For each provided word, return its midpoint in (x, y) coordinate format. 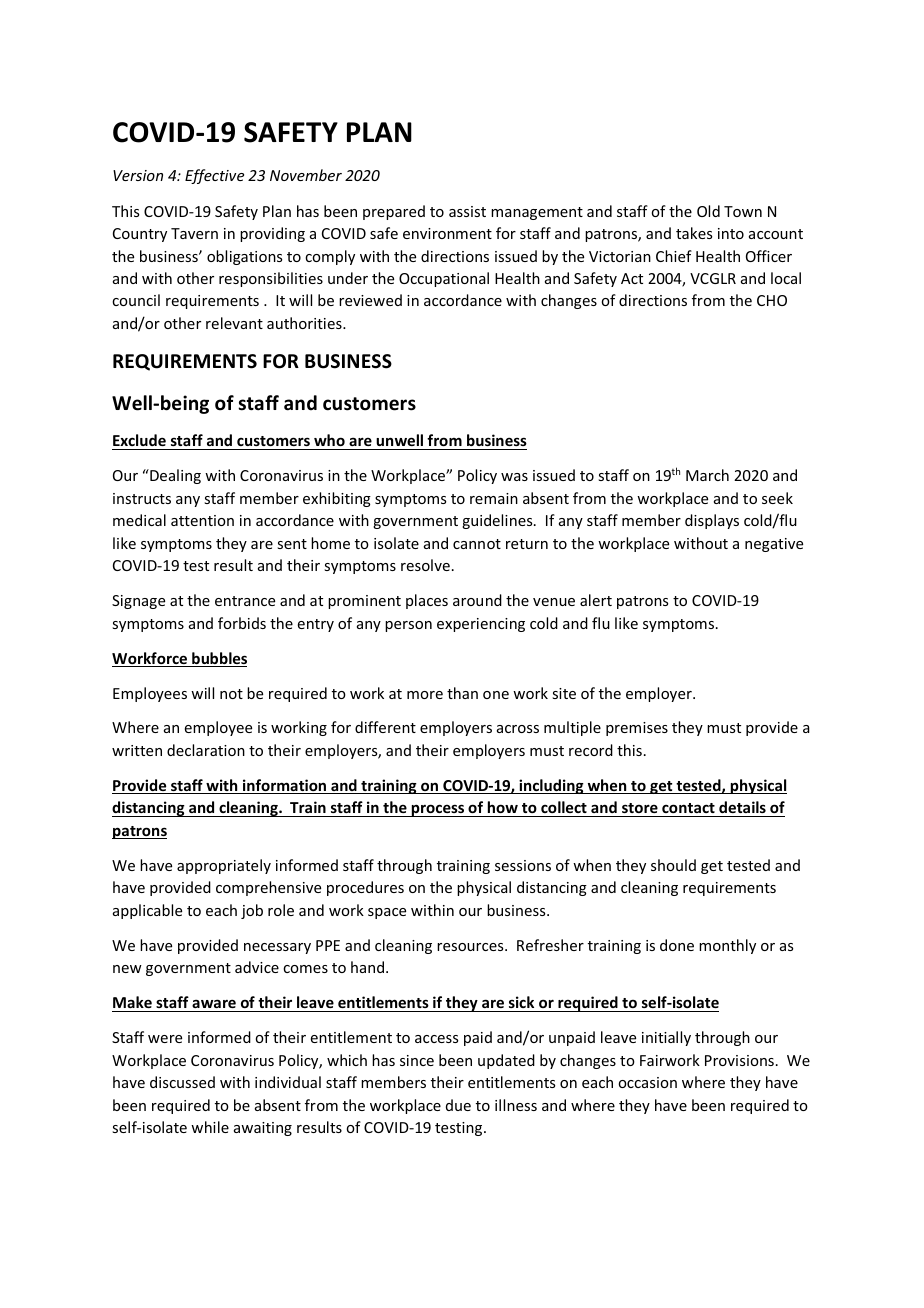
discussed (182, 1082)
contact (688, 810)
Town (743, 211)
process (438, 810)
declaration (206, 750)
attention (202, 520)
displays (712, 521)
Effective (214, 176)
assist (467, 211)
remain (494, 498)
